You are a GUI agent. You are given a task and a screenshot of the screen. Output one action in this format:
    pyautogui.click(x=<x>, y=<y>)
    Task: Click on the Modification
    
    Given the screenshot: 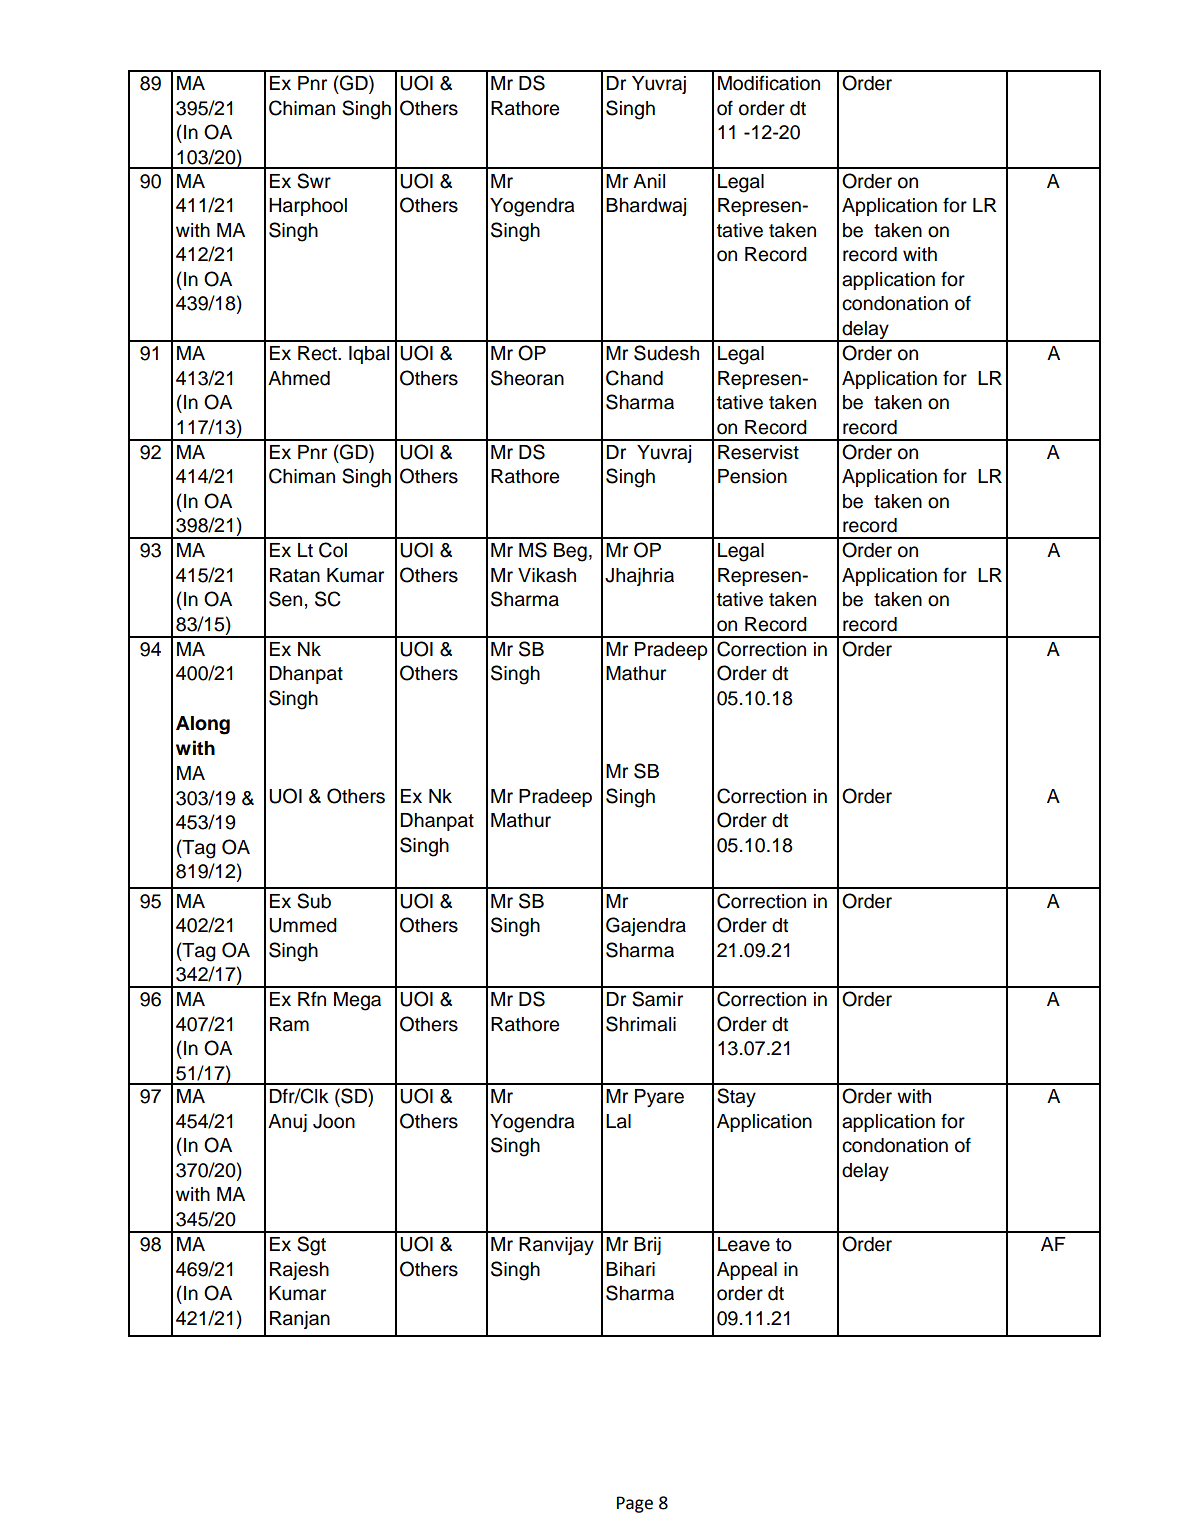 What is the action you would take?
    pyautogui.click(x=769, y=83)
